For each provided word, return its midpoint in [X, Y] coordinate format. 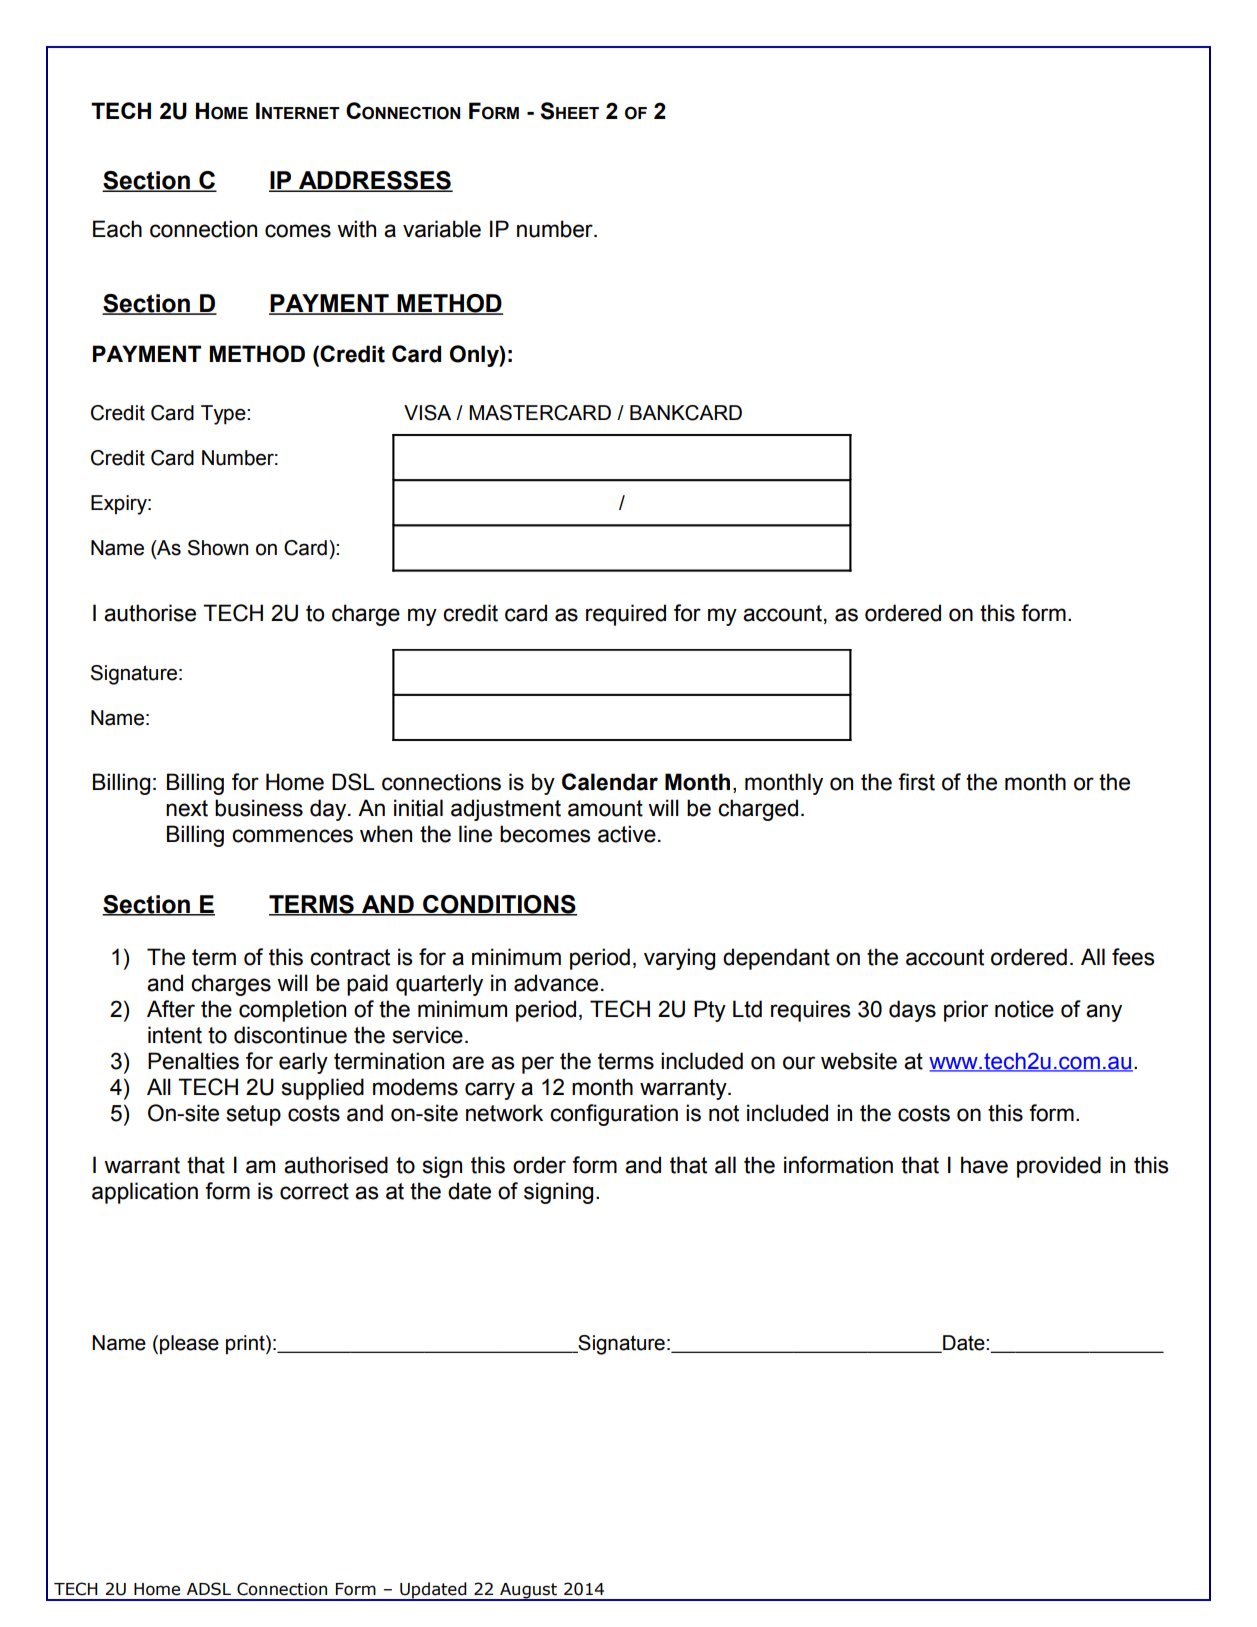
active [627, 834]
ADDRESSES [375, 181]
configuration [614, 1115]
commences [292, 836]
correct [314, 1191]
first [916, 782]
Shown [218, 548]
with [356, 229]
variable [442, 229]
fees [1133, 957]
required [626, 615]
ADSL [209, 1589]
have [984, 1165]
